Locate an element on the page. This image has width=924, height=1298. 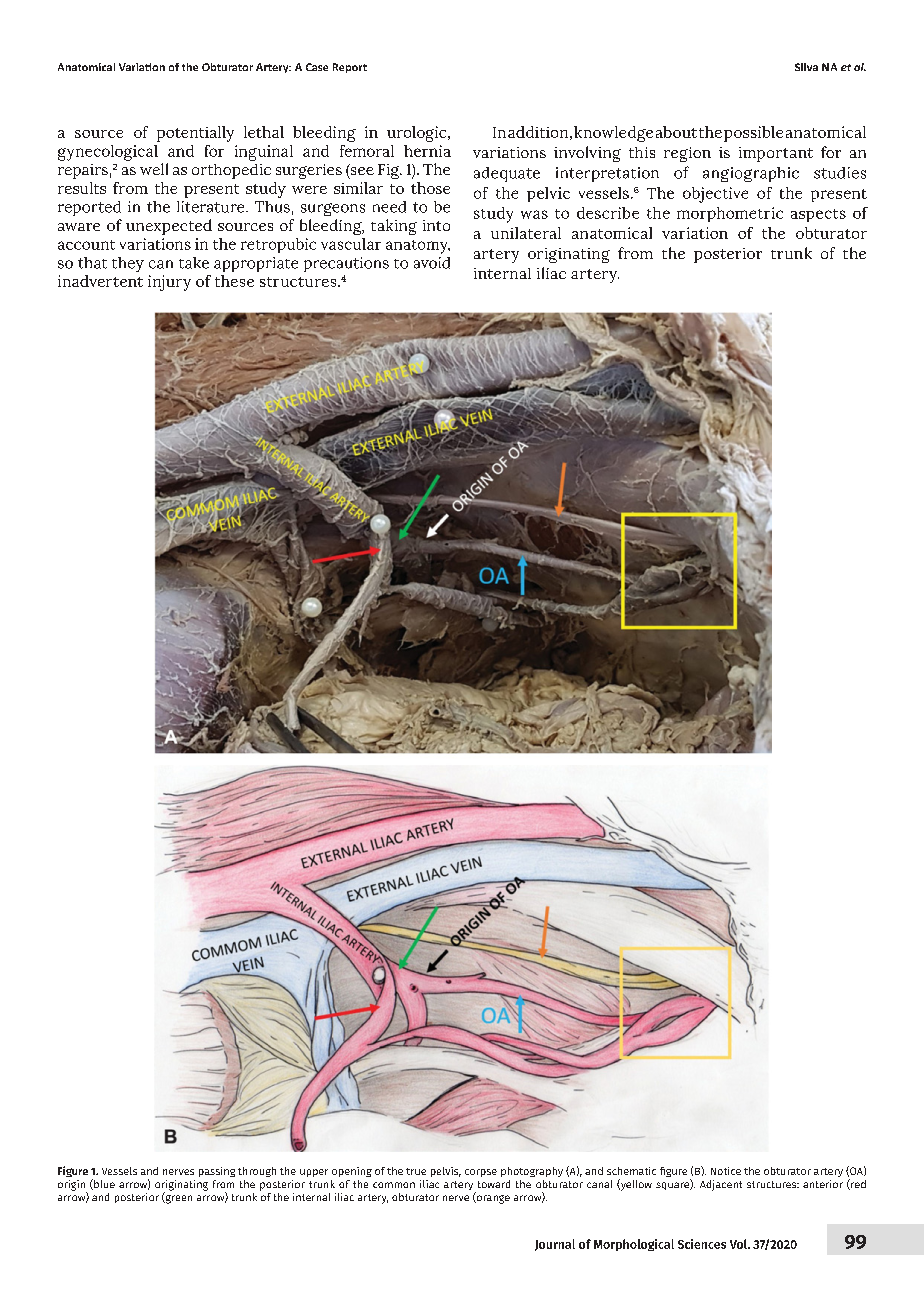
hernia is located at coordinates (427, 151).
